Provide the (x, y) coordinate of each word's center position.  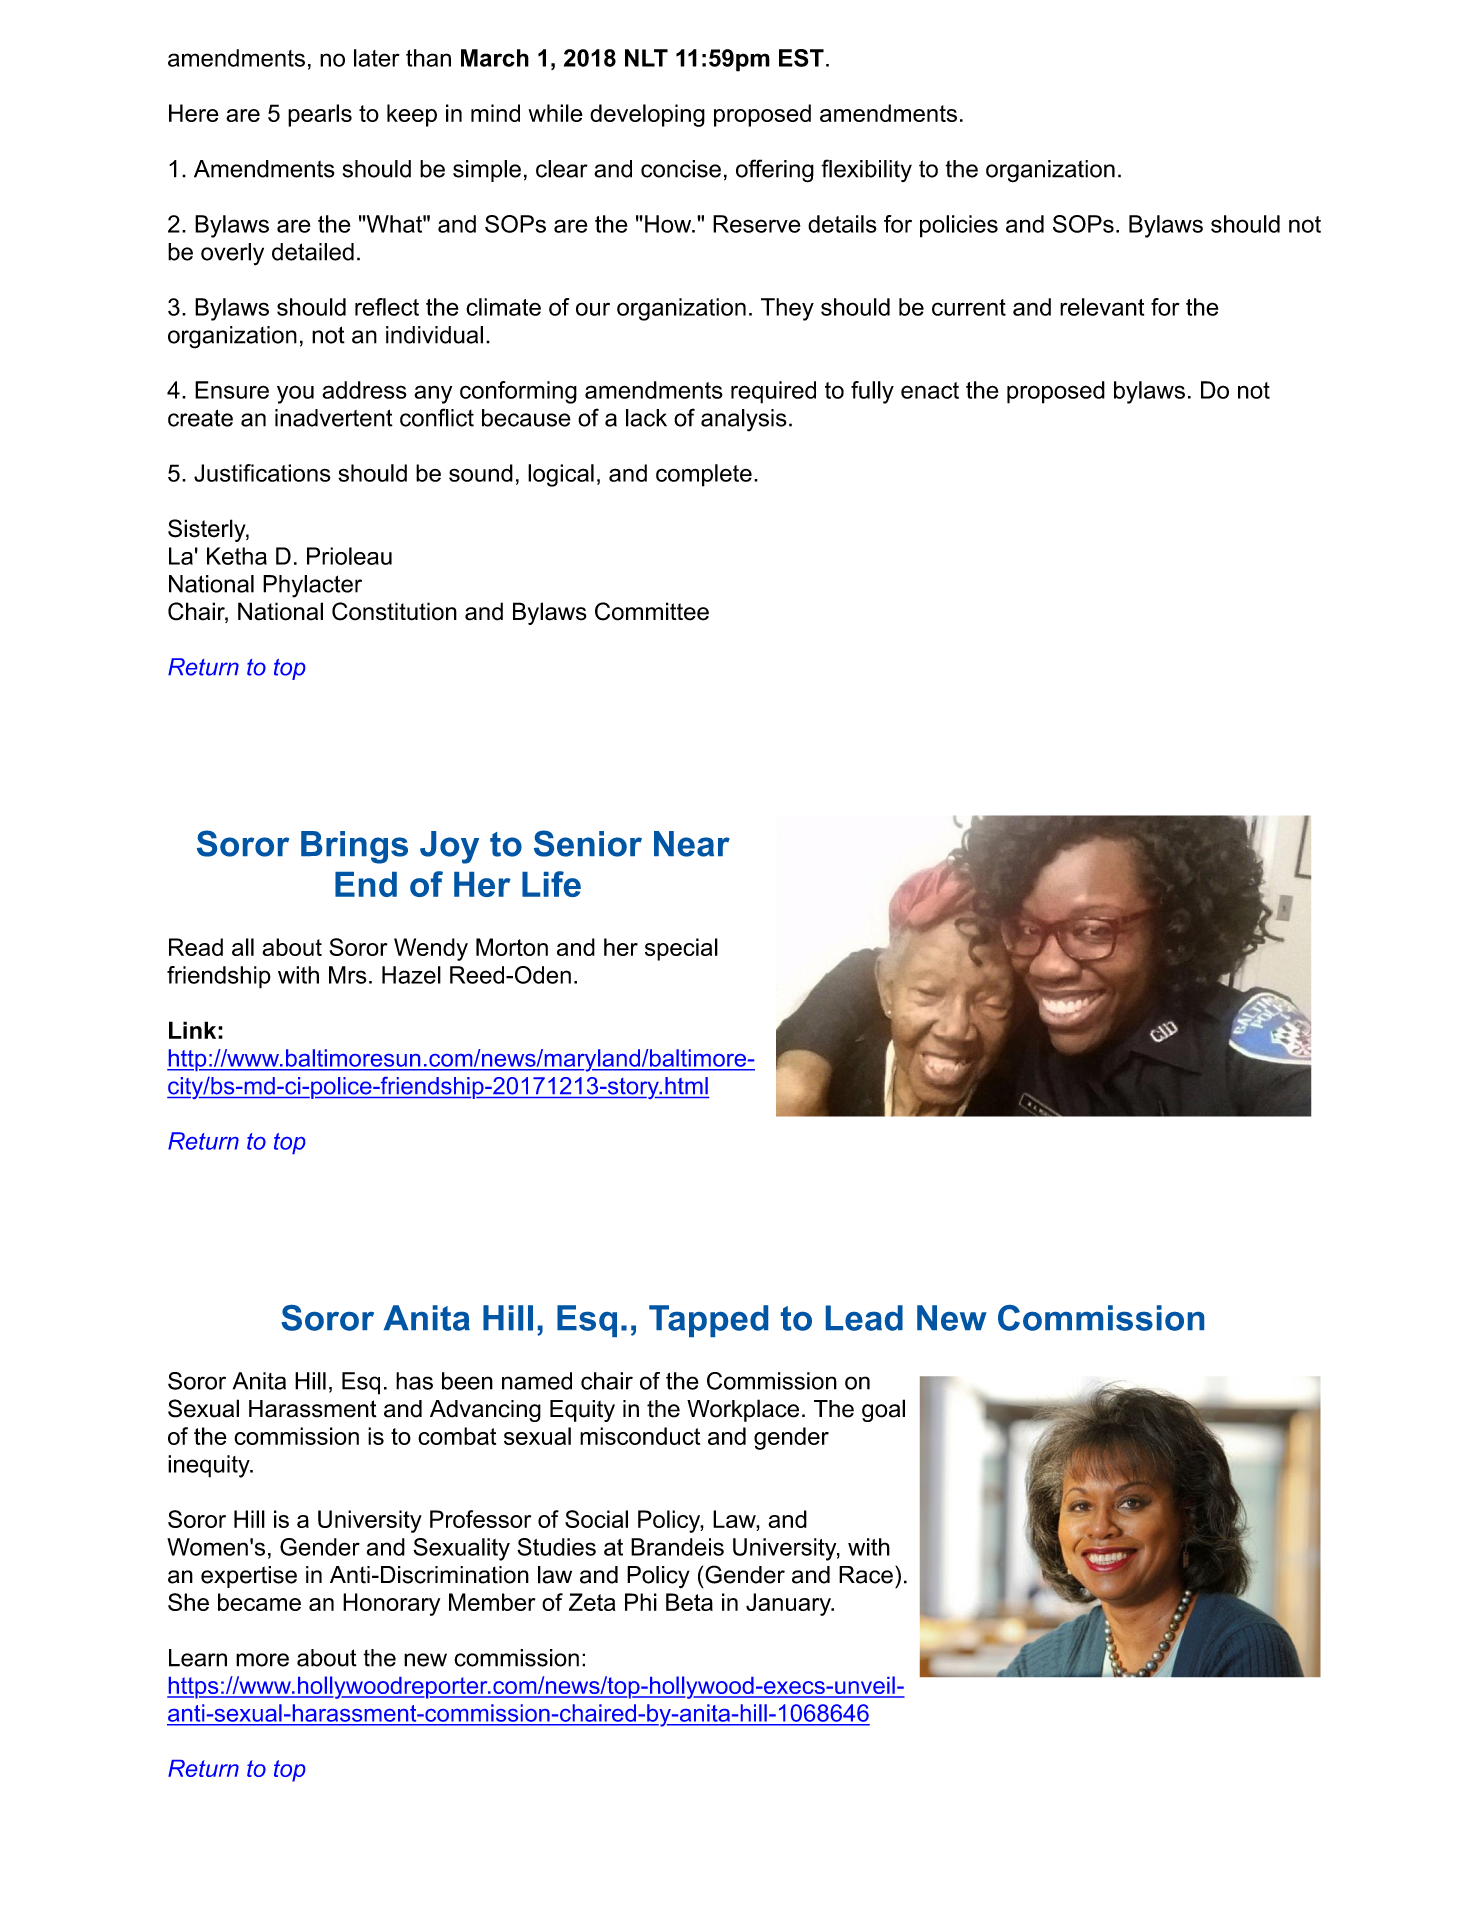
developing (647, 115)
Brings (354, 847)
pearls (320, 115)
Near (692, 844)
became (259, 1602)
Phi (641, 1602)
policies (959, 226)
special (681, 949)
